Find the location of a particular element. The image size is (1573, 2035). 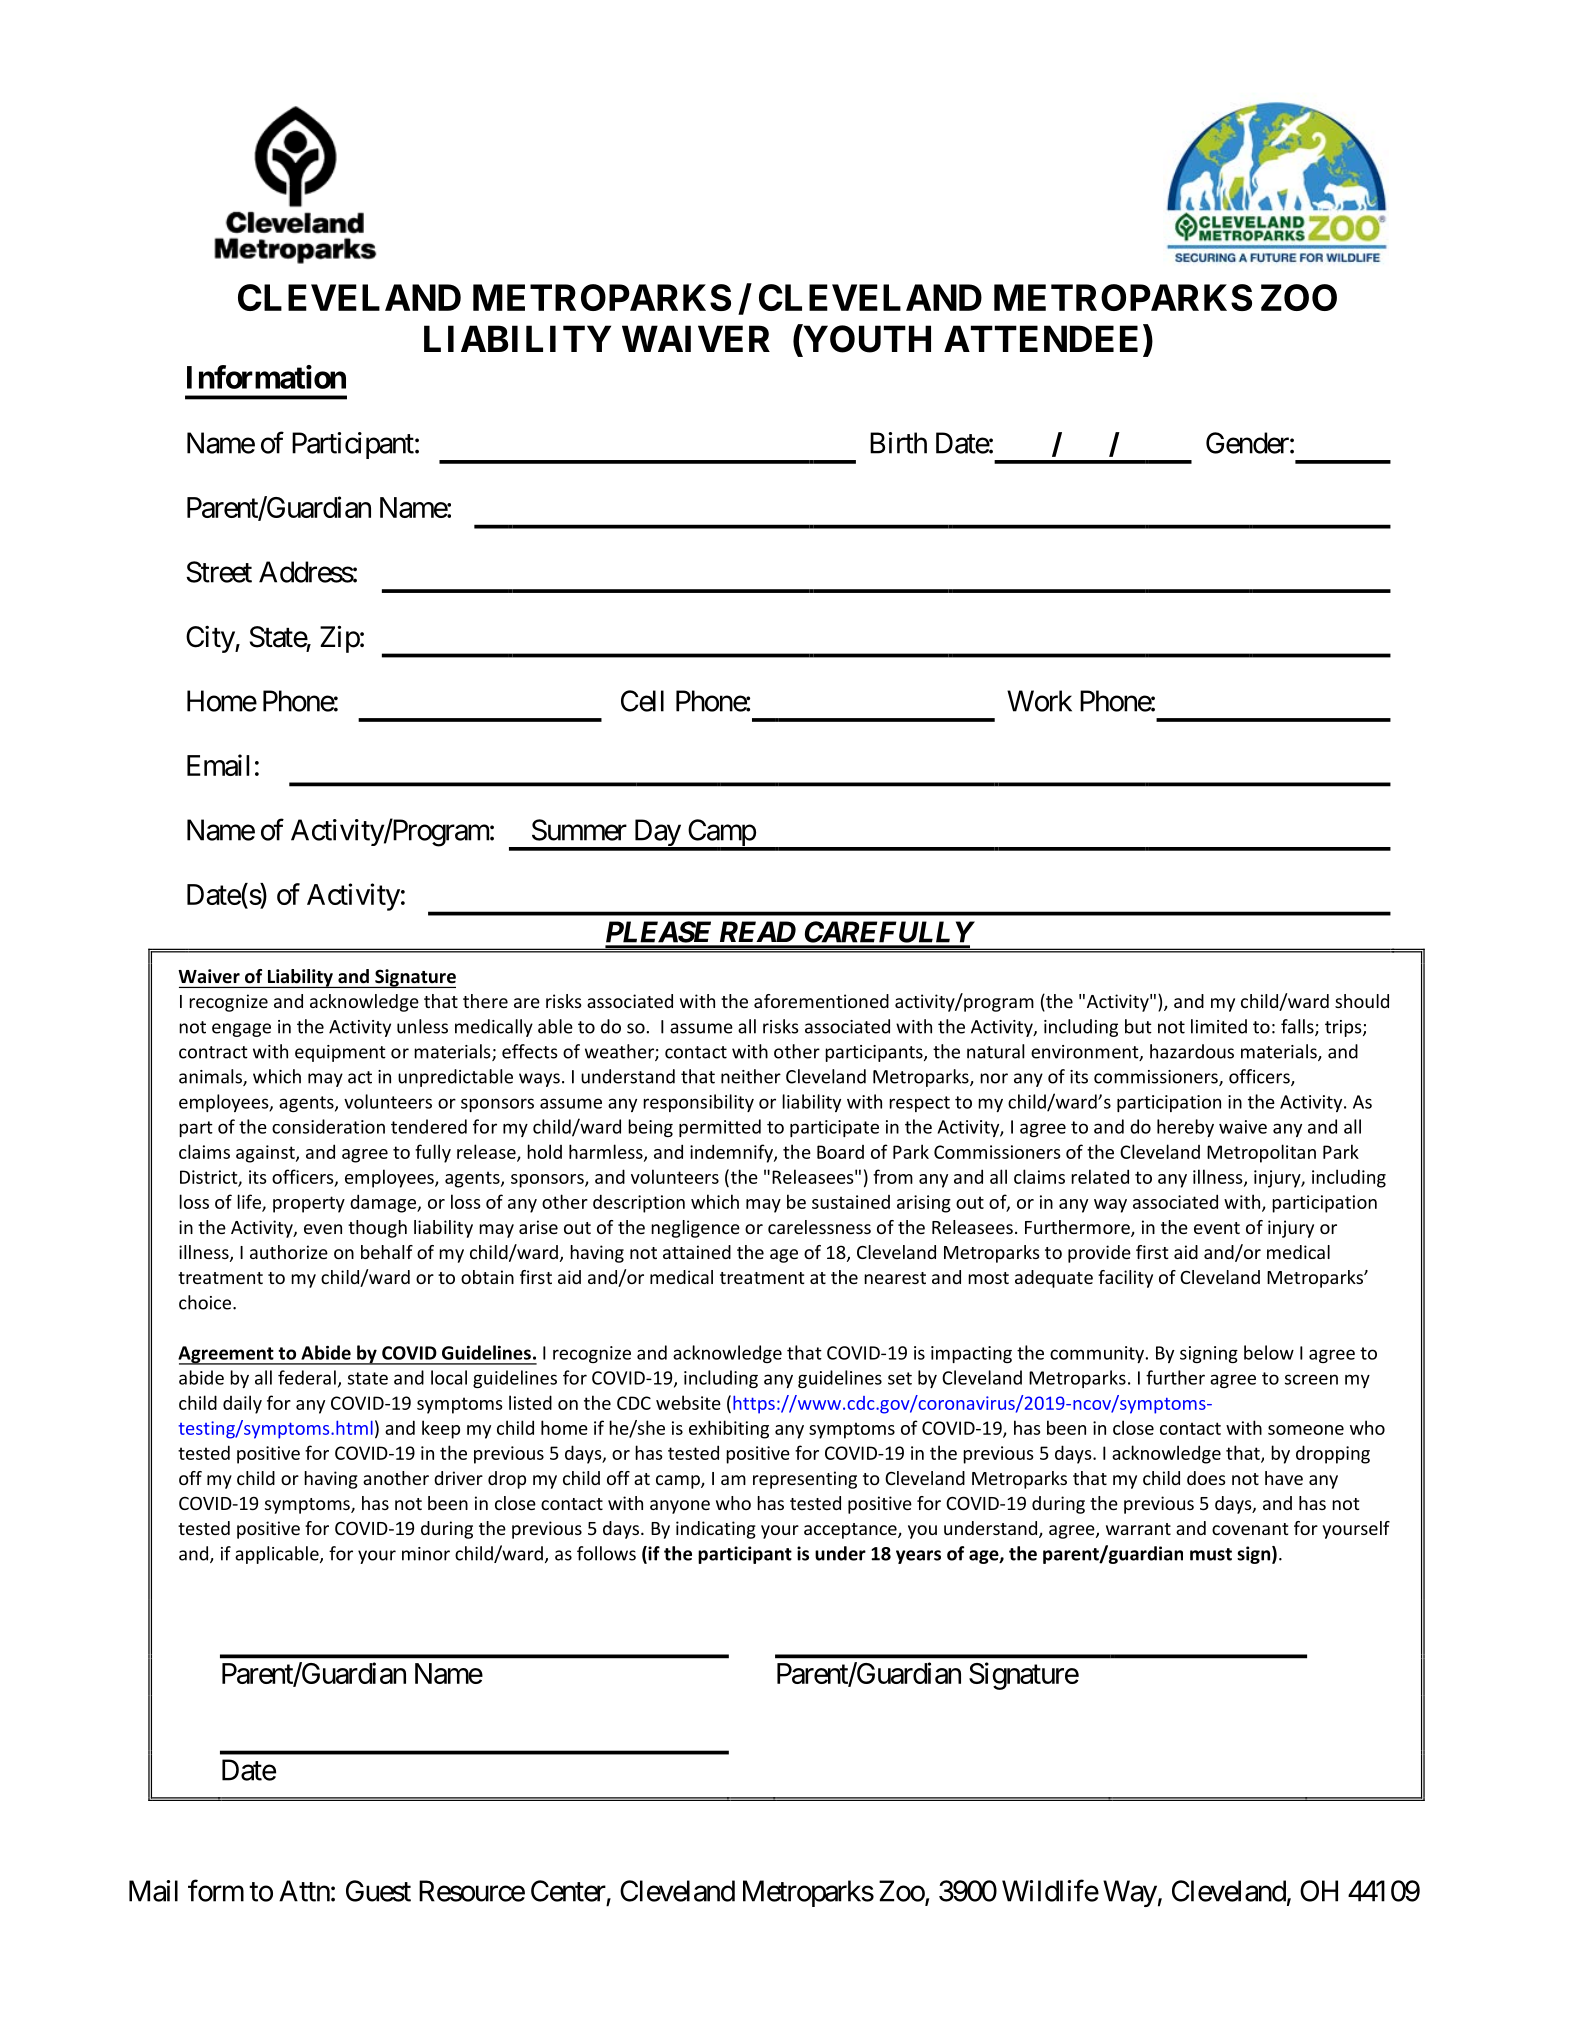

ATTENDEE is located at coordinates (1041, 338).
